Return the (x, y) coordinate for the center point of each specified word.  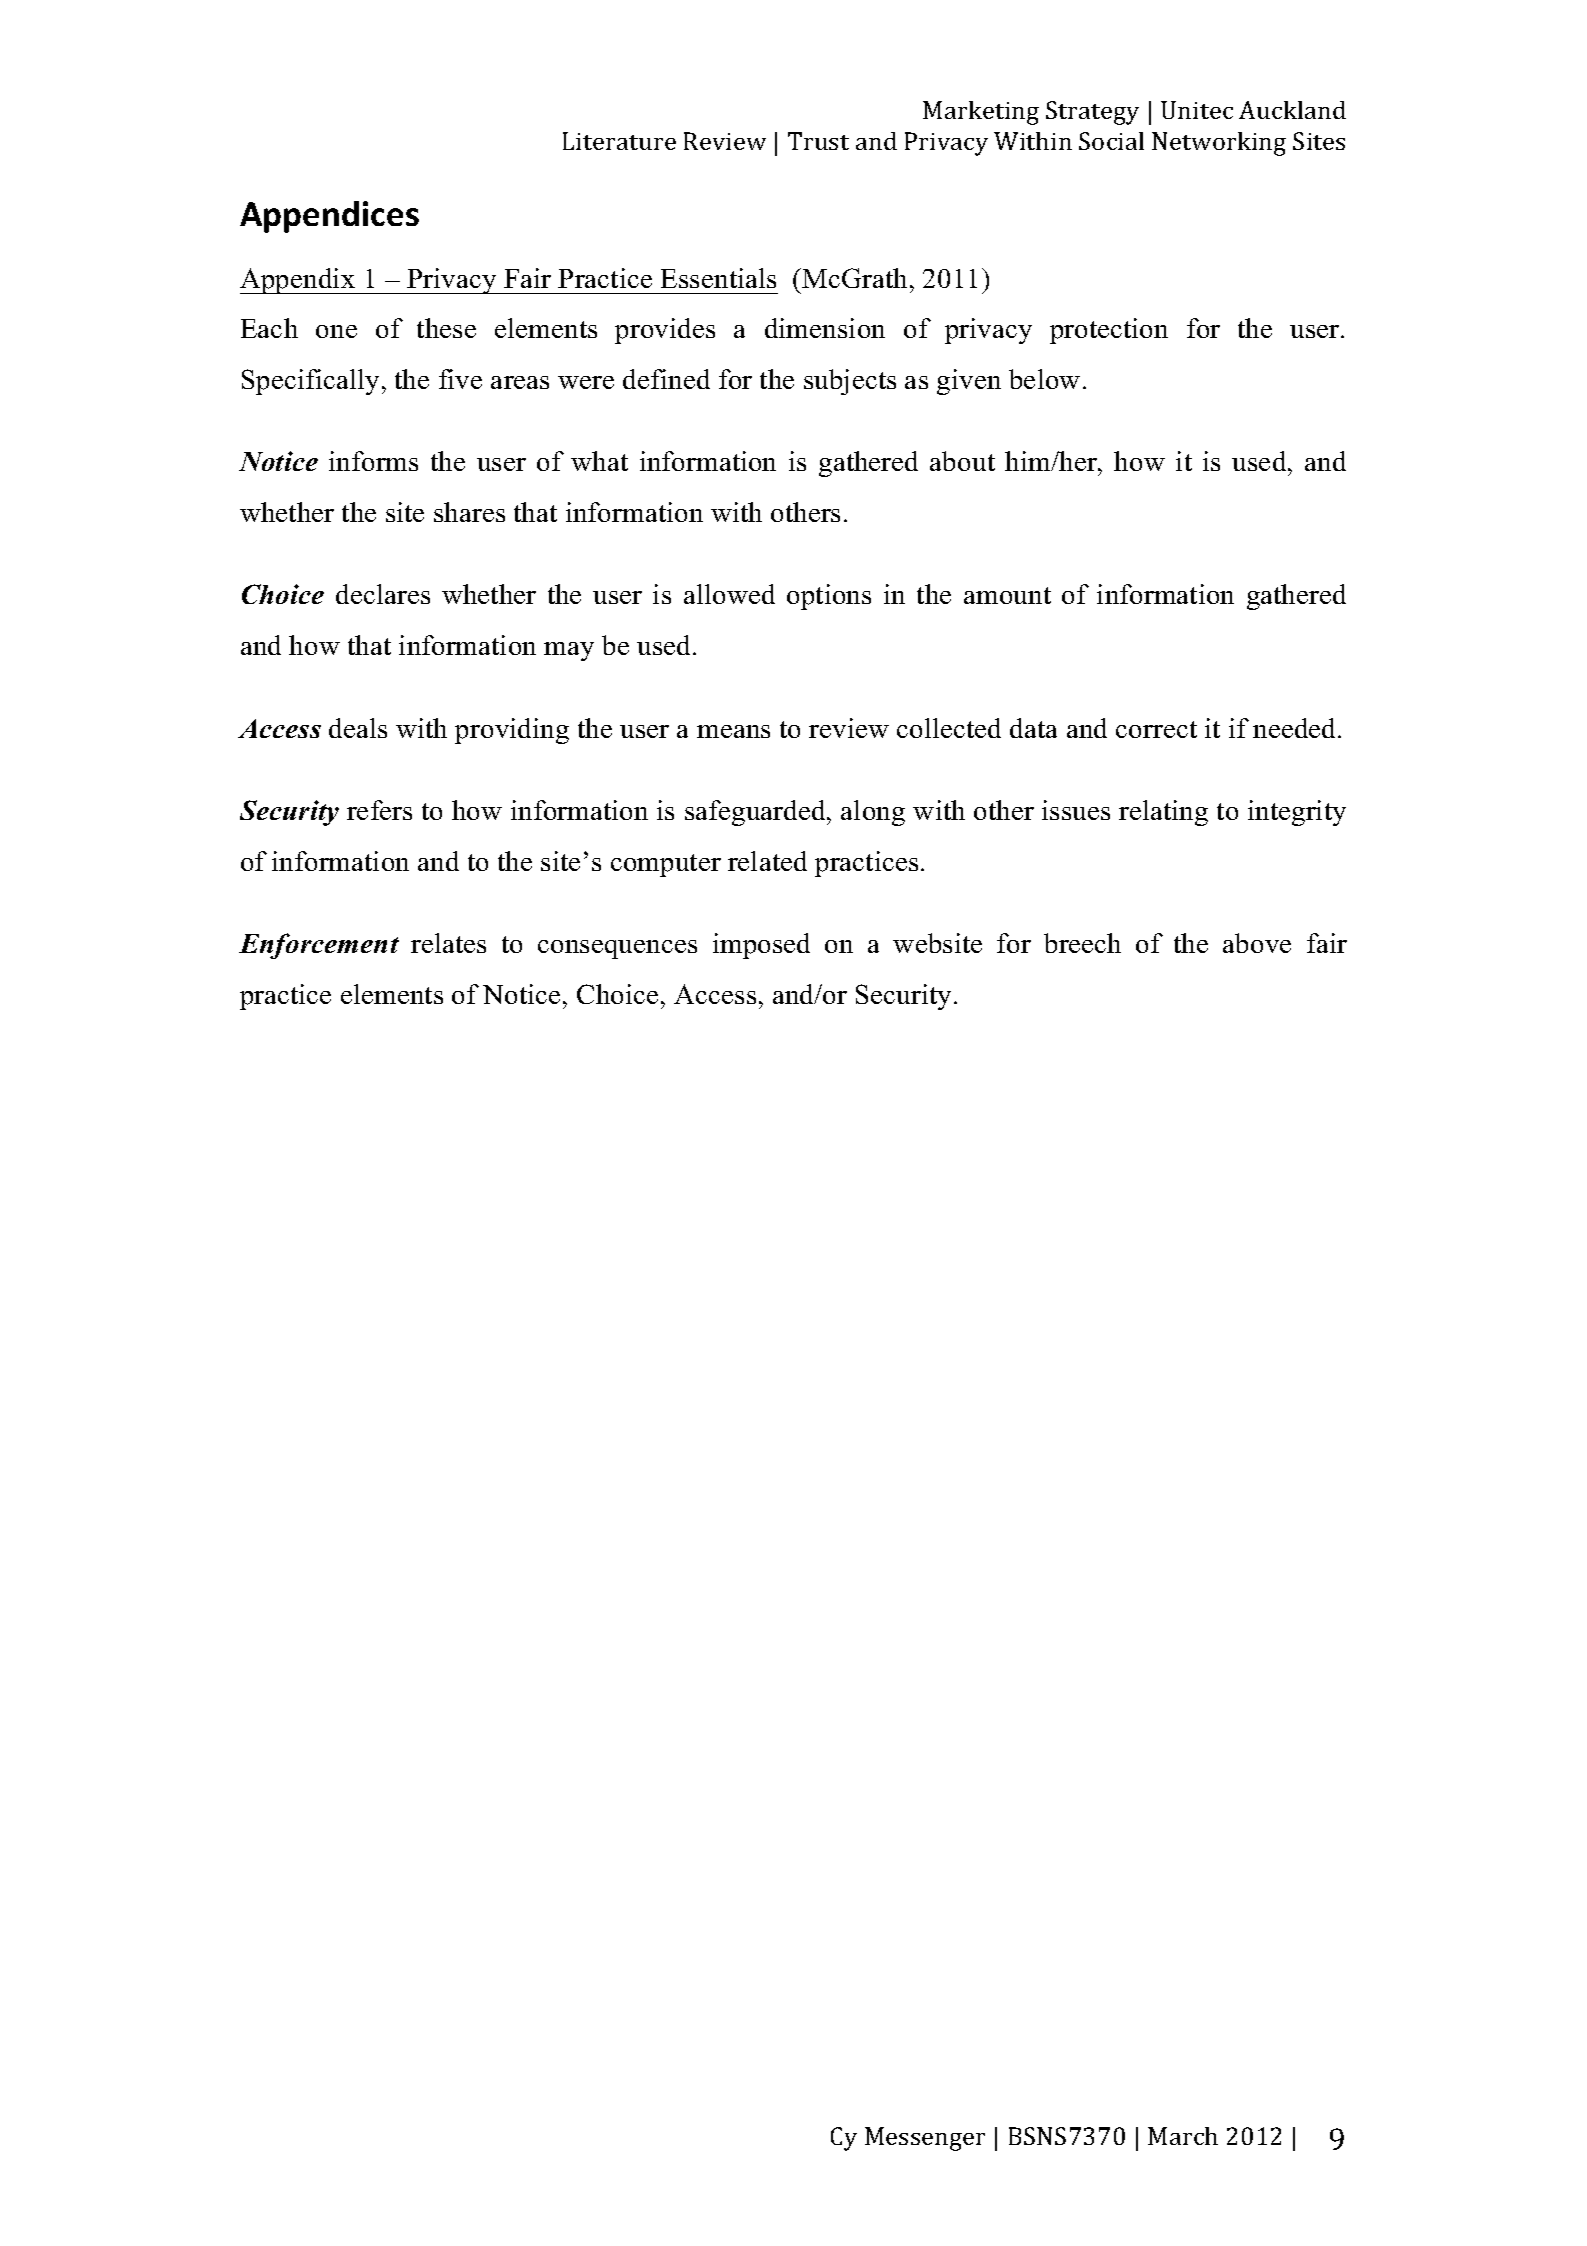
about (962, 461)
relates (448, 943)
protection (1109, 331)
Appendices (329, 217)
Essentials (718, 278)
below (1044, 379)
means (733, 731)
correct (1156, 729)
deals (358, 728)
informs (373, 461)
